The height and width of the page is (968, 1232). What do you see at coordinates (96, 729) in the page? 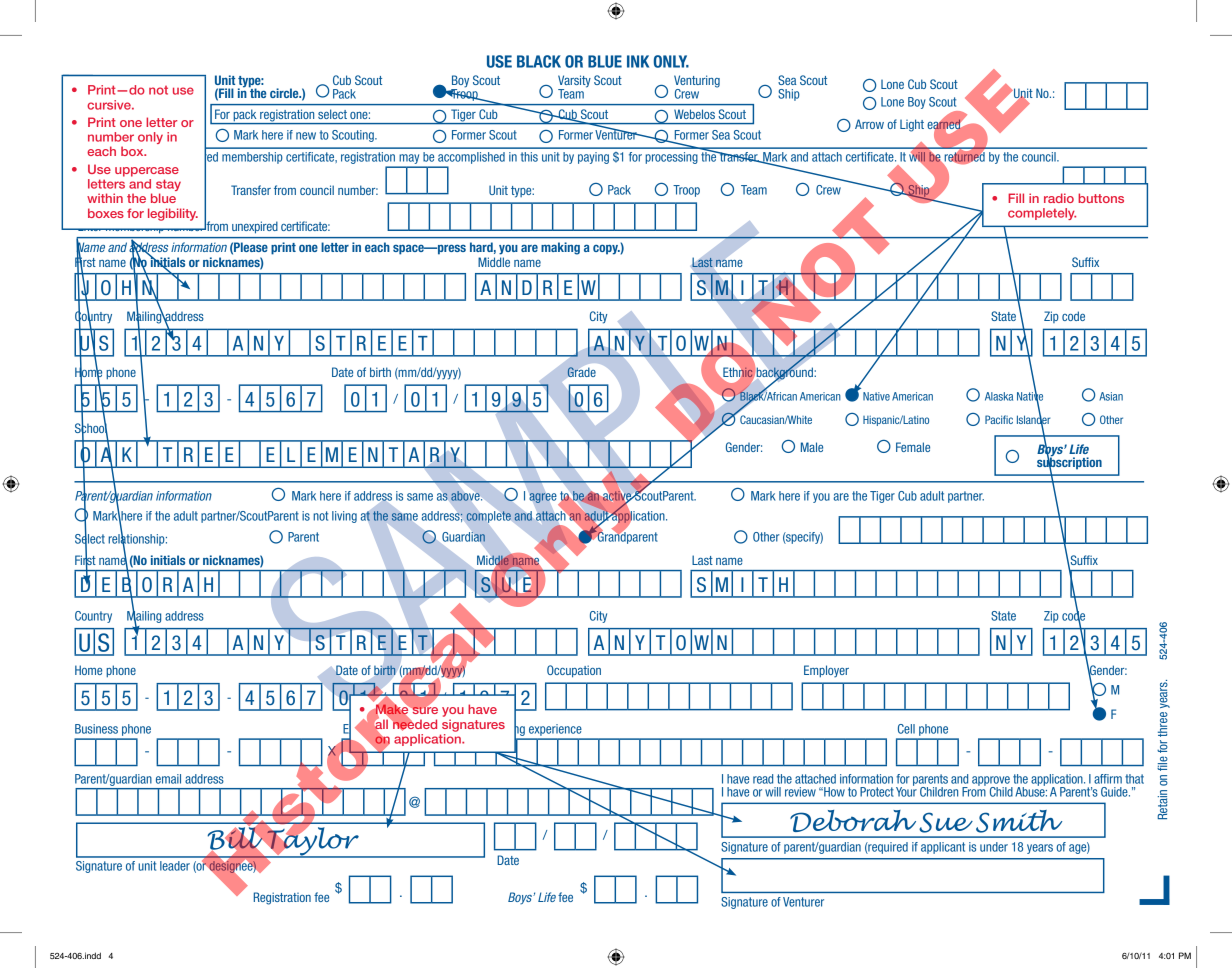
I see `Business` at bounding box center [96, 729].
